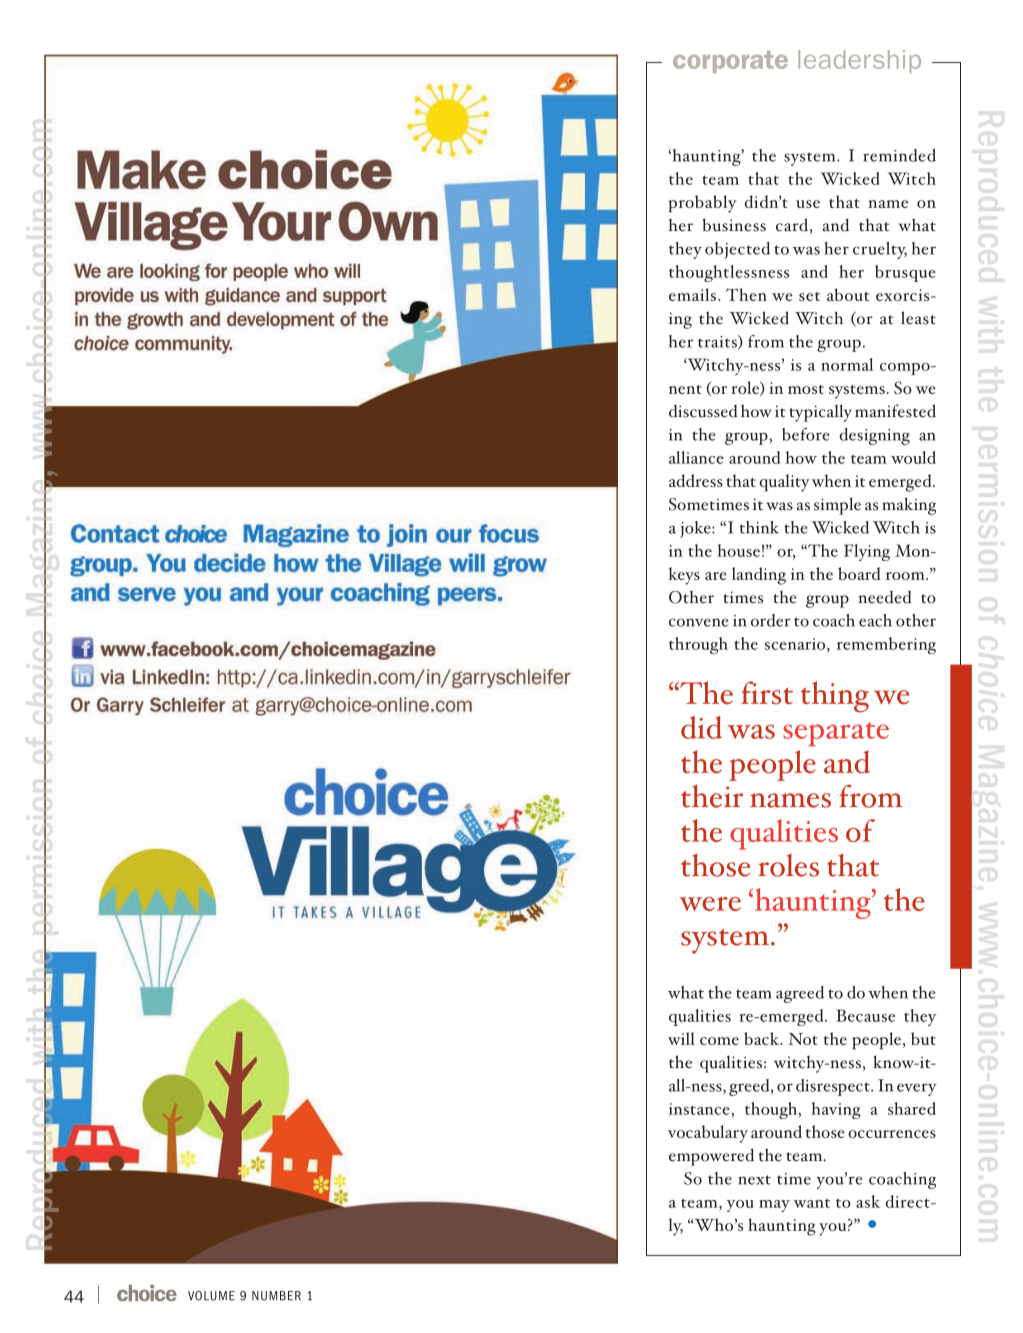 This screenshot has width=1023, height=1333. I want to click on want, so click(812, 1203).
